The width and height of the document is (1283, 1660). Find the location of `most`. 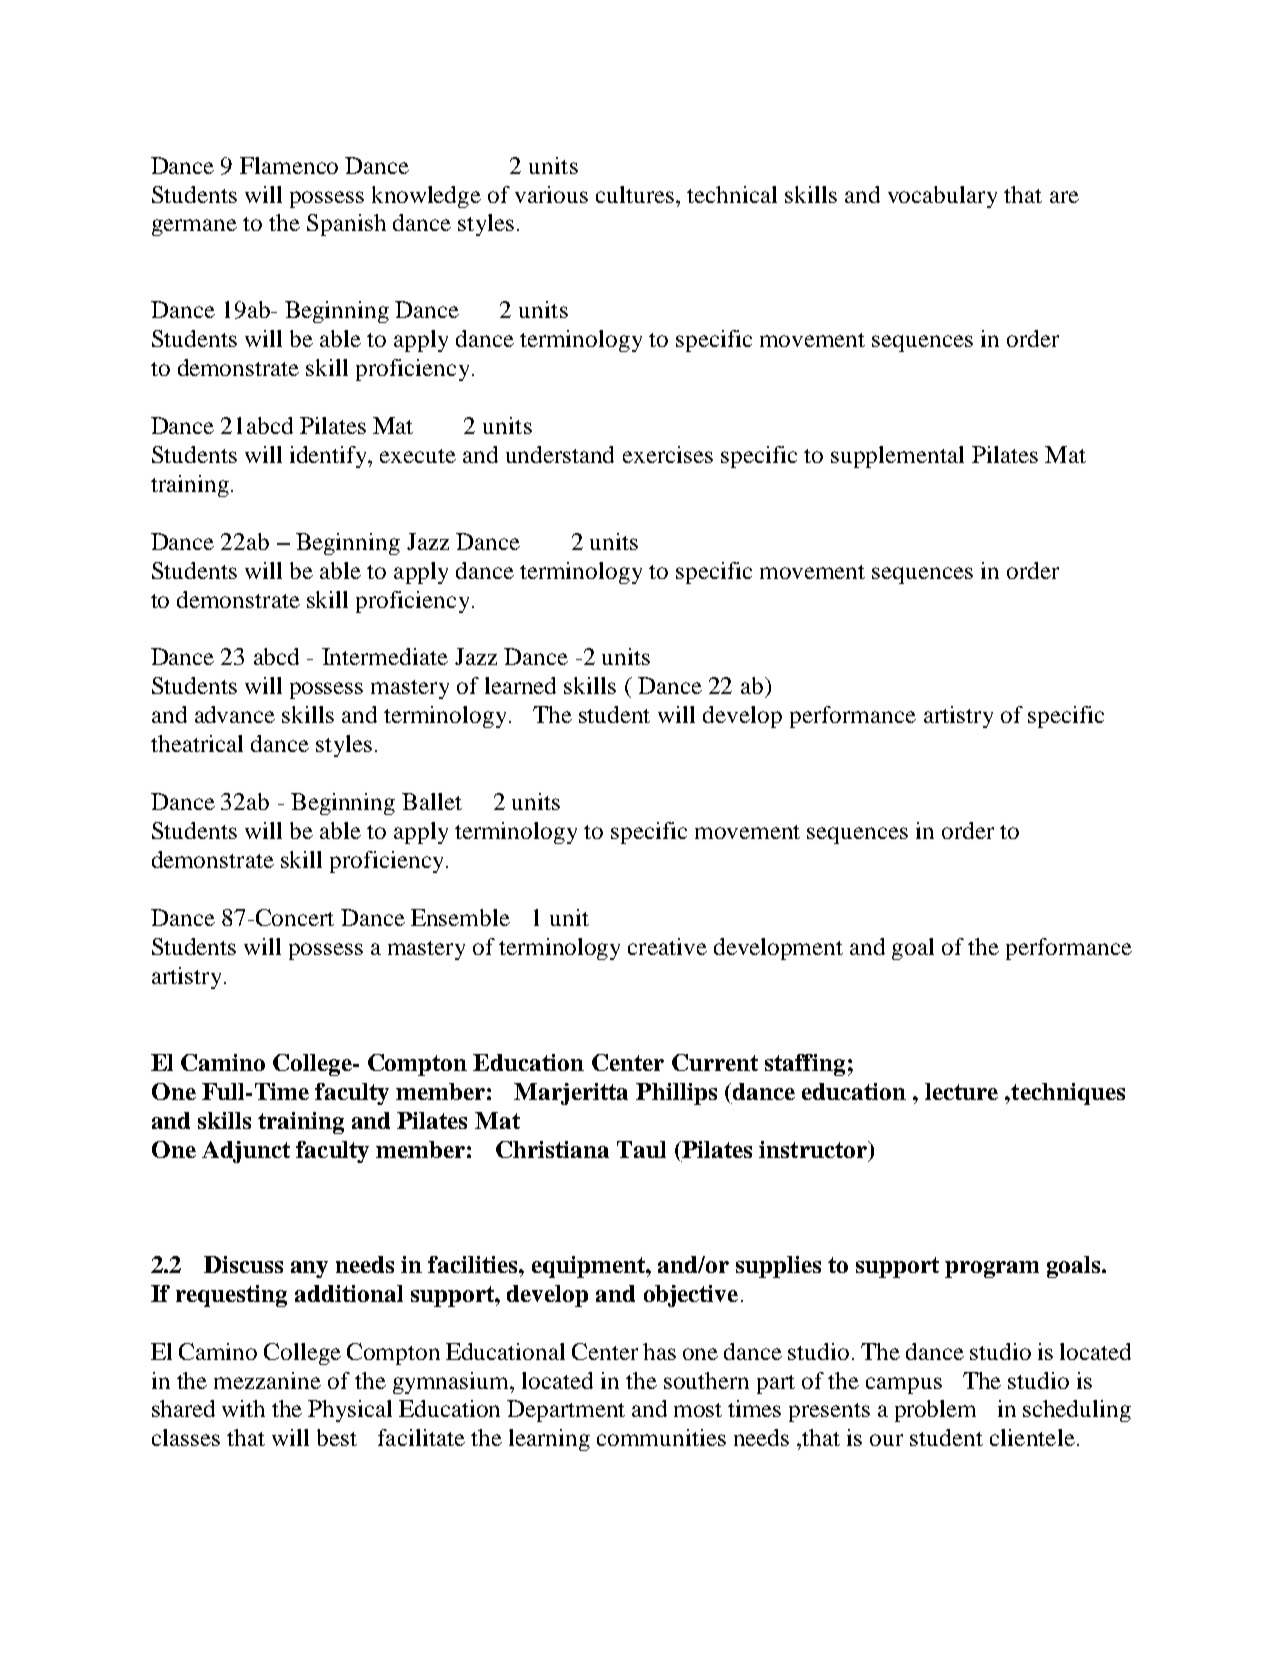

most is located at coordinates (698, 1410).
